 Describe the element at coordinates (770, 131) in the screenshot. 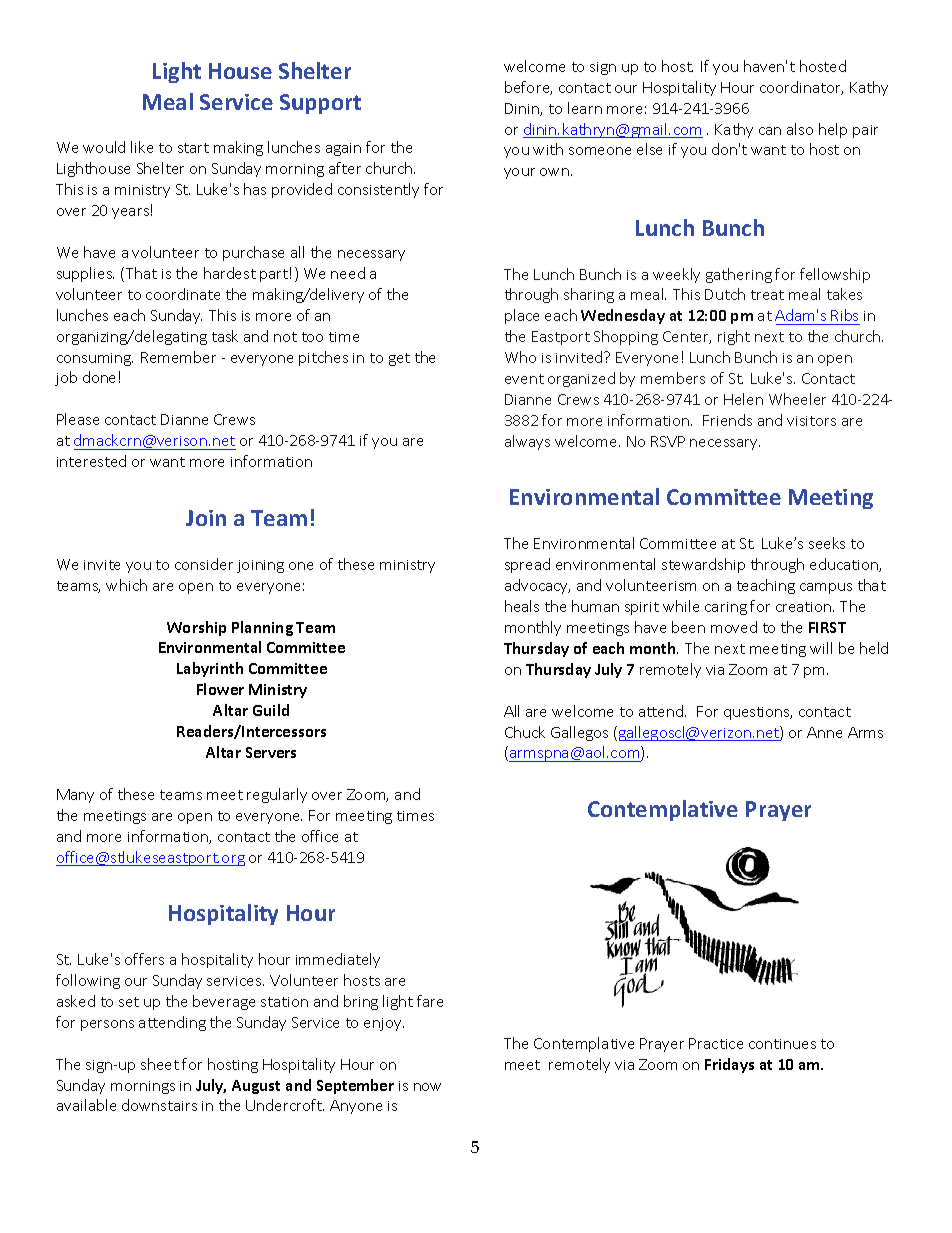

I see `can` at that location.
